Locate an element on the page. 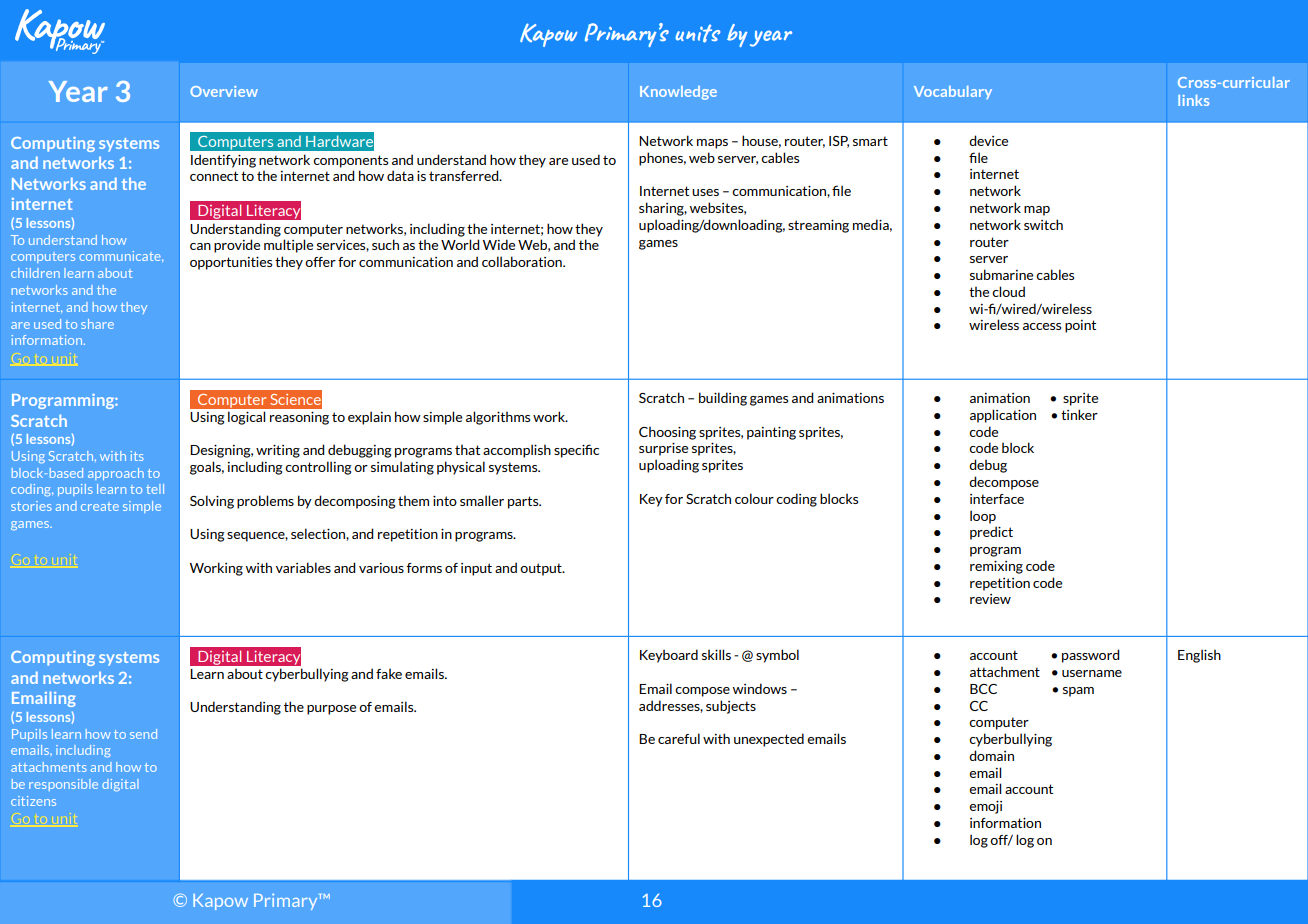 Image resolution: width=1308 pixels, height=924 pixels. communicate is located at coordinates (121, 256).
